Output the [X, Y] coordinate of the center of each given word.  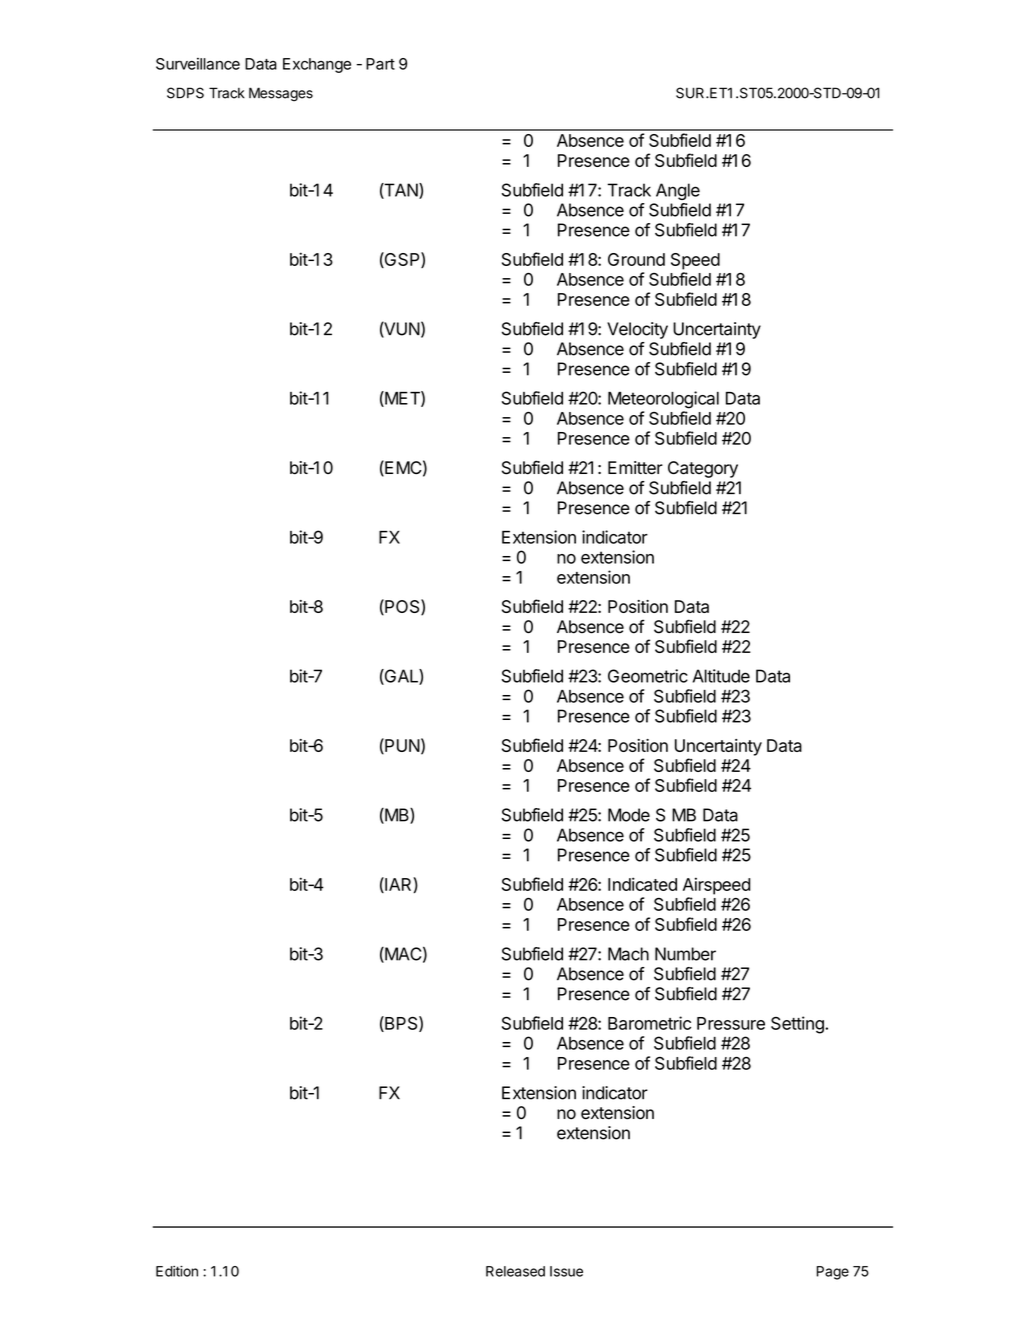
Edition [177, 1271]
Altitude [721, 676]
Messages [281, 94]
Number [685, 954]
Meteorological [663, 400]
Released [515, 1271]
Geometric [648, 676]
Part [380, 64]
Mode [629, 815]
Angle [678, 191]
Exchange [317, 65]
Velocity [637, 330]
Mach [628, 954]
